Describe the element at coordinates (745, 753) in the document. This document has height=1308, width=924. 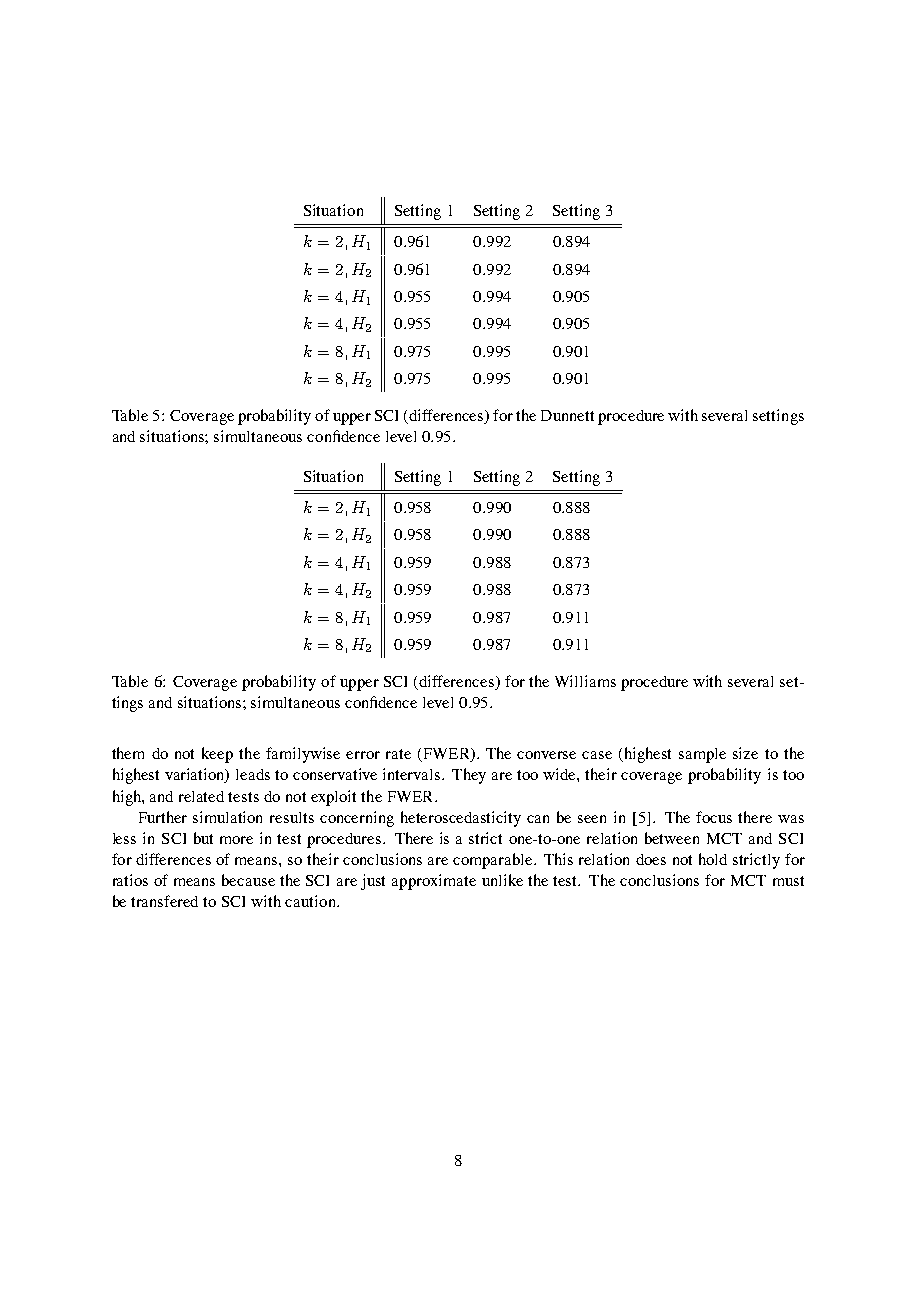
I see `size` at that location.
